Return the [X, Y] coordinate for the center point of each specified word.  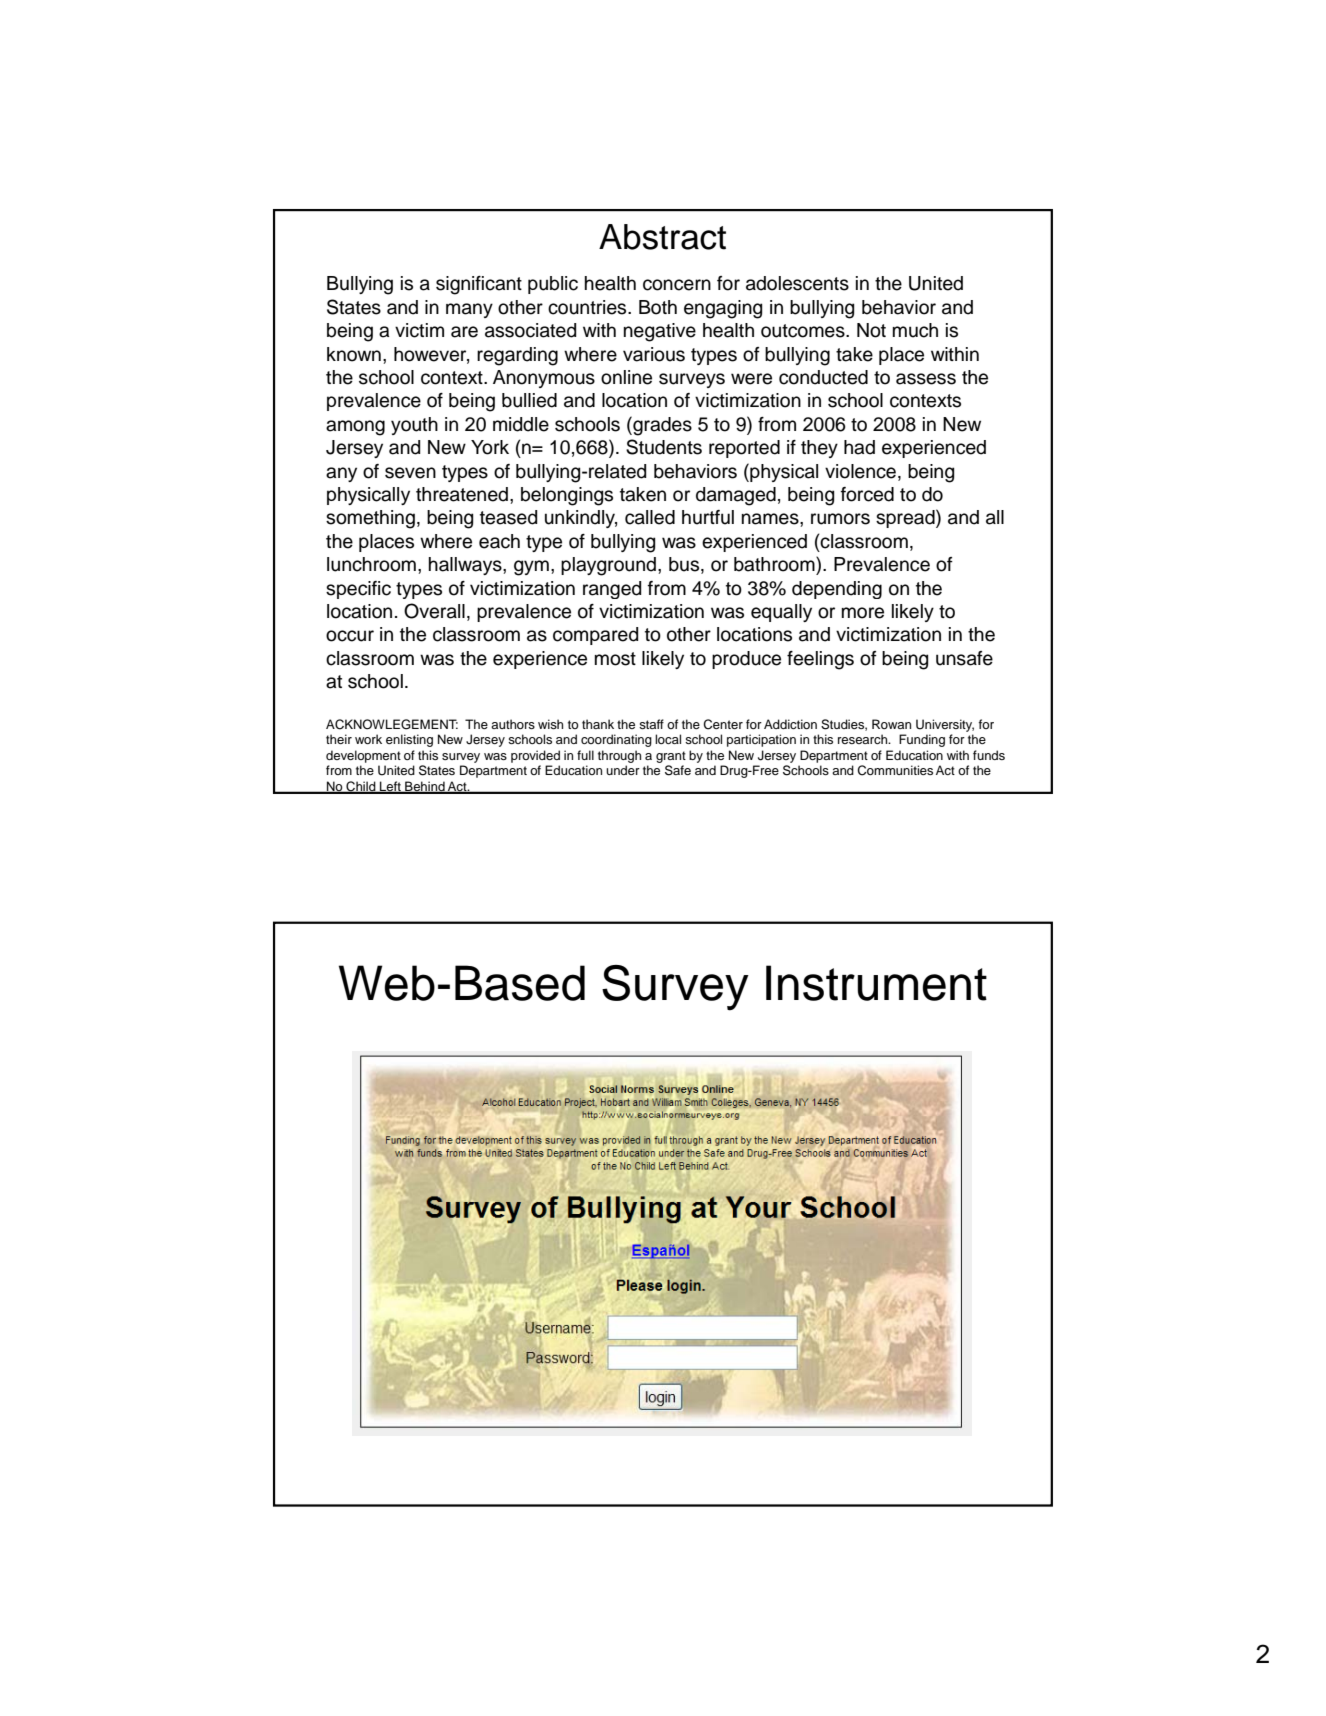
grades [661, 426]
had [859, 447]
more [863, 613]
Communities [895, 770]
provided [535, 756]
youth [414, 426]
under [623, 770]
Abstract [662, 237]
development [363, 756]
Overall [434, 611]
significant [479, 285]
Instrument [876, 983]
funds [989, 755]
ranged [612, 590]
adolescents [797, 283]
